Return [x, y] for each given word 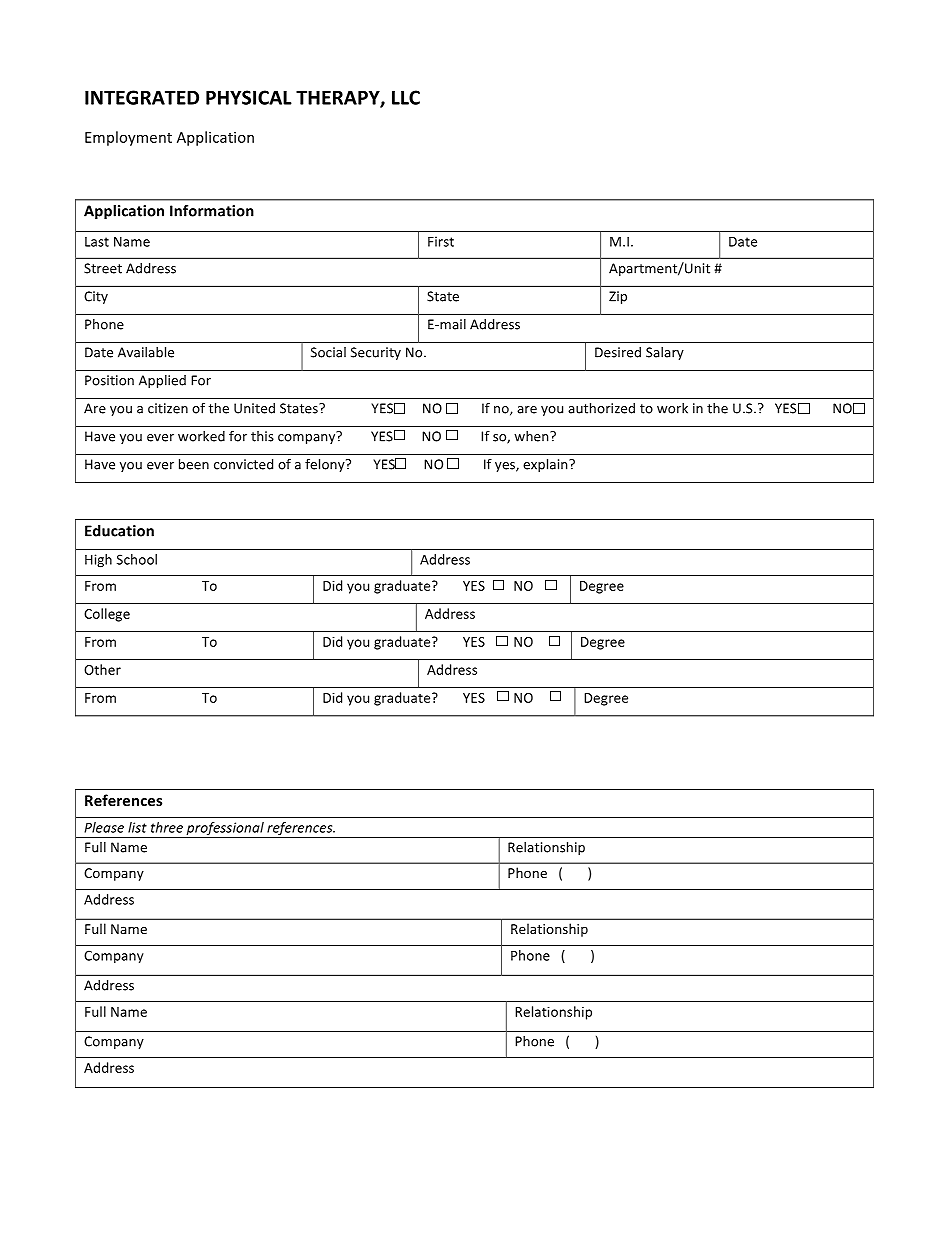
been [194, 464]
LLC [406, 97]
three [167, 827]
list [137, 827]
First [441, 241]
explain [546, 465]
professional [225, 830]
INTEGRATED [142, 97]
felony [326, 465]
